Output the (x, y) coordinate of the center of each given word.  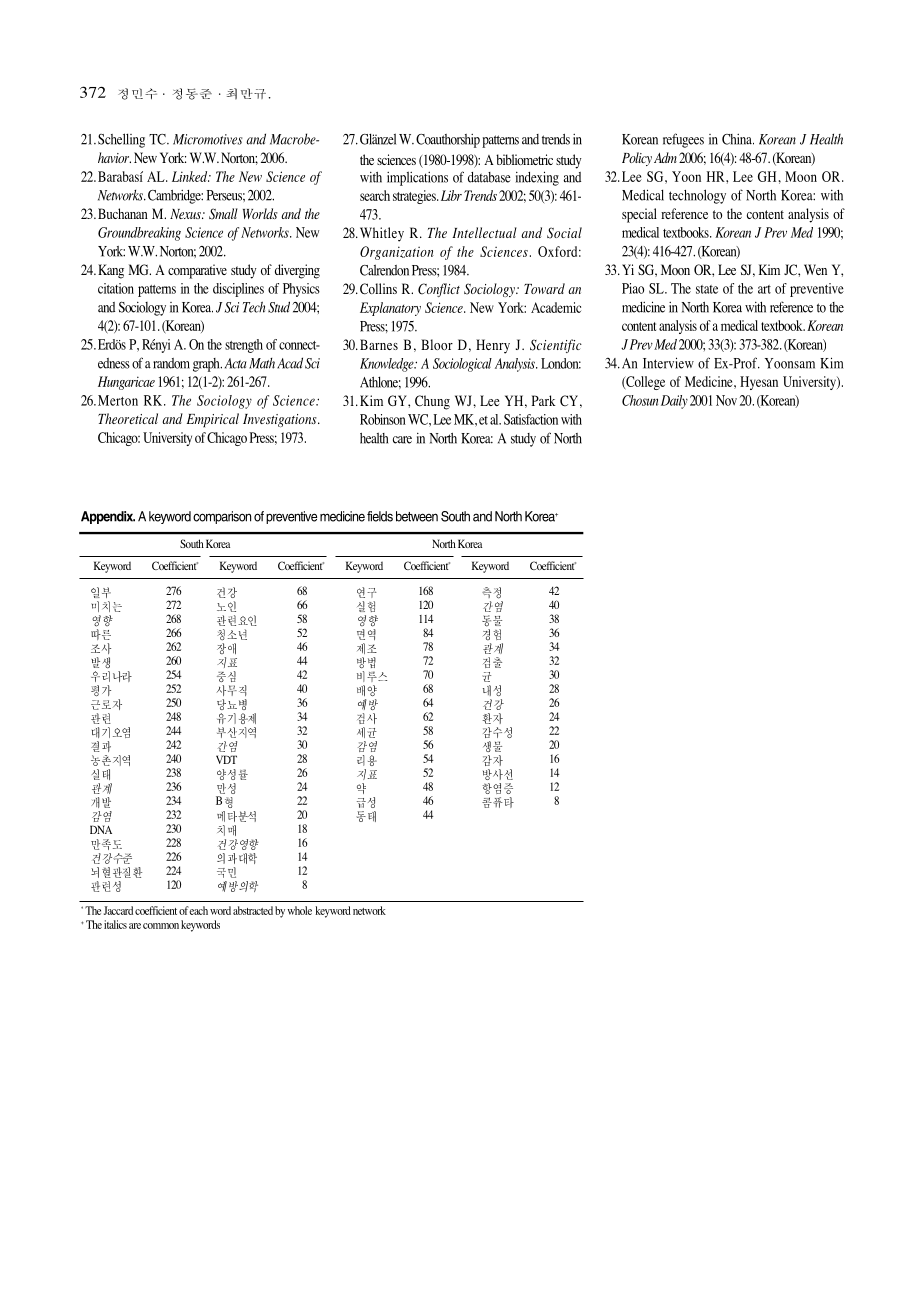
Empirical (213, 420)
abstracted (253, 910)
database (489, 177)
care (402, 440)
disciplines (238, 290)
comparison (222, 517)
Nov (726, 400)
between (417, 516)
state (707, 289)
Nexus (186, 214)
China (738, 139)
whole (300, 910)
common (161, 926)
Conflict (439, 290)
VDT (226, 759)
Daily (674, 402)
